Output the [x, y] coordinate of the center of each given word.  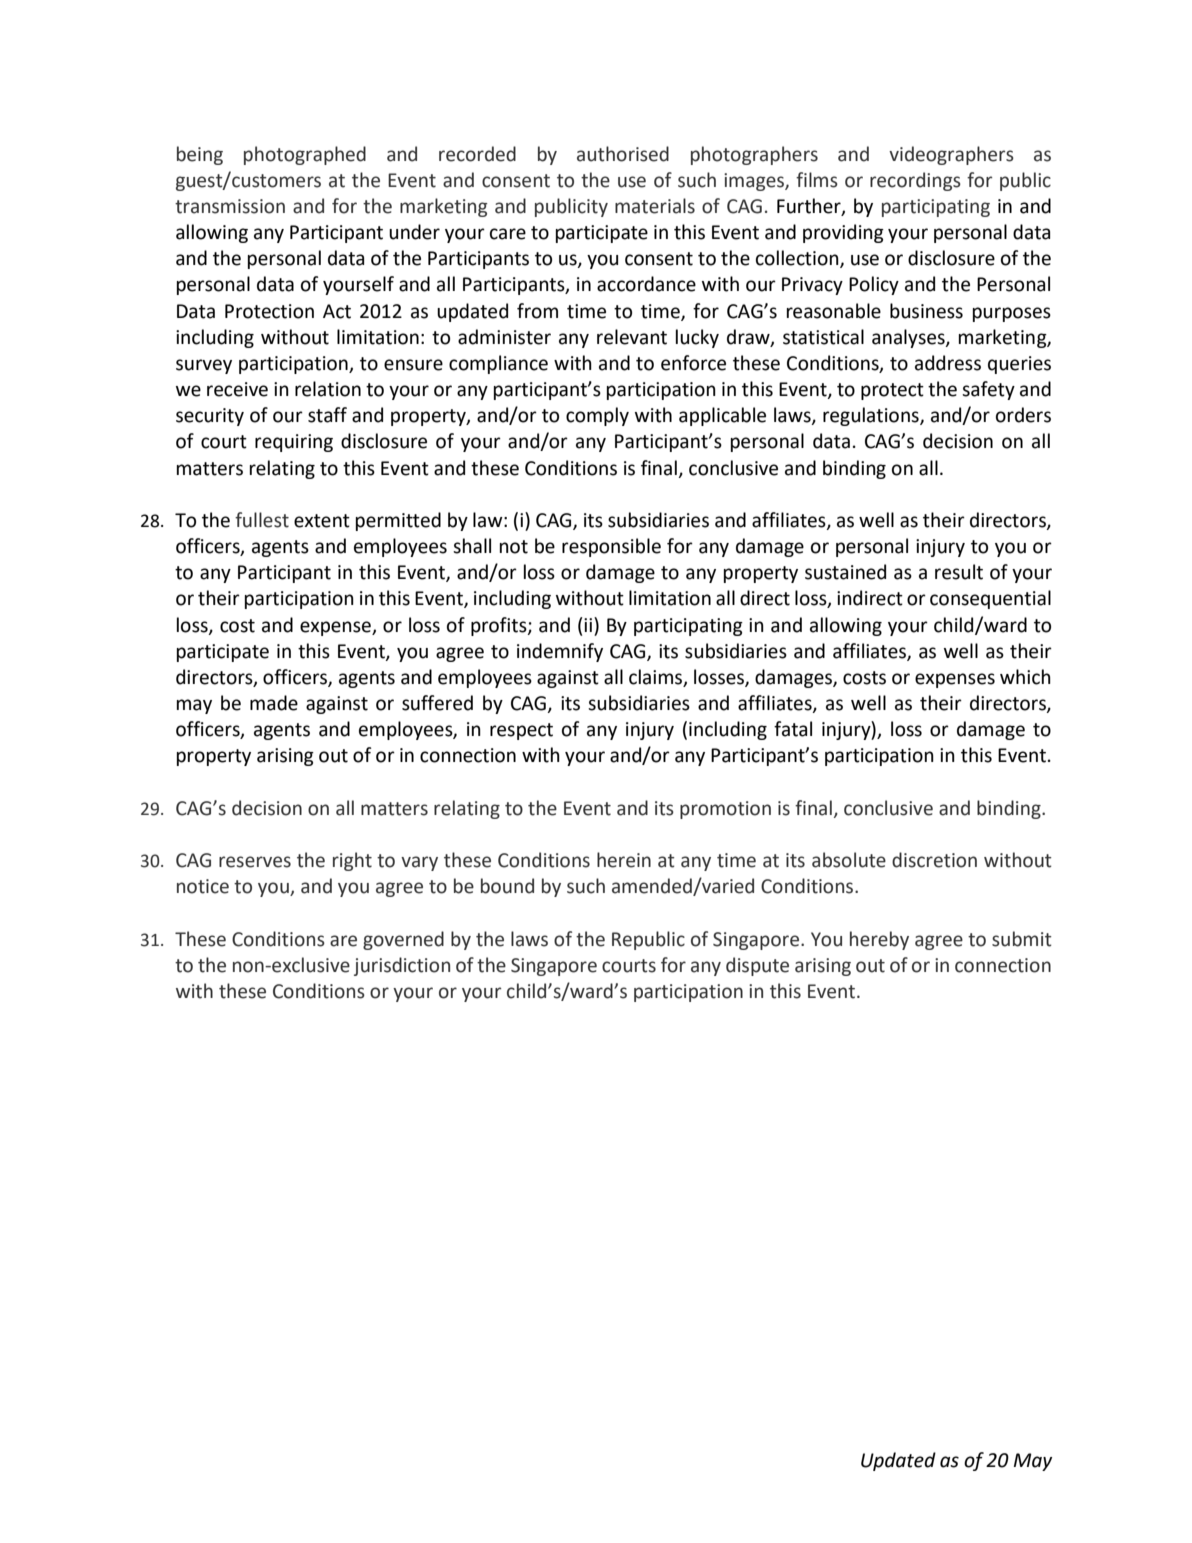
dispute [757, 966]
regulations [872, 416]
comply [597, 416]
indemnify [560, 652]
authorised [623, 154]
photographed [305, 155]
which [1025, 677]
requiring [294, 443]
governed [403, 940]
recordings [915, 181]
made [274, 703]
